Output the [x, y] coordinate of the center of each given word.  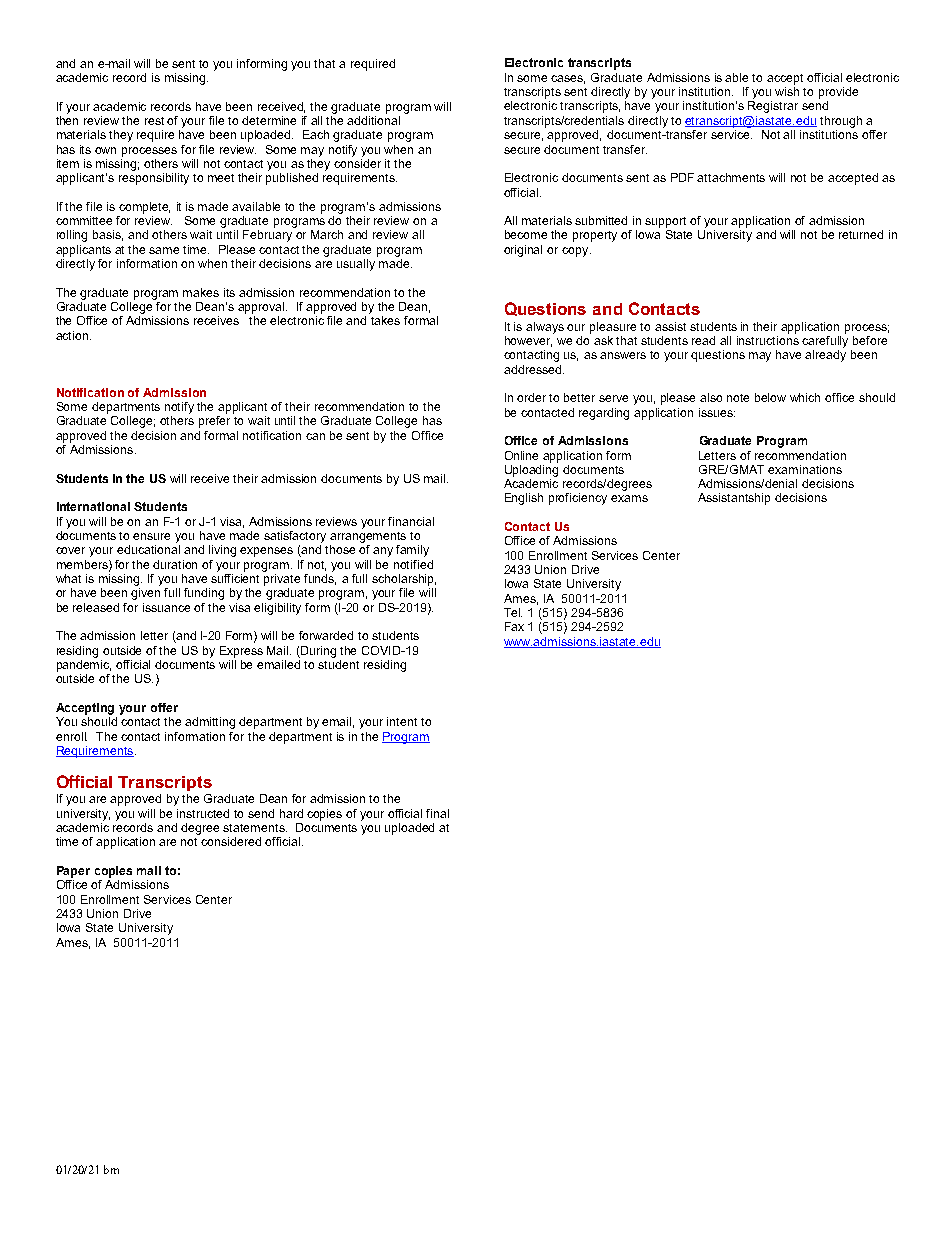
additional [373, 119]
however [528, 341]
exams [629, 498]
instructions [768, 340]
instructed [203, 813]
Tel [513, 612]
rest [154, 121]
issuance [166, 607]
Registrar [773, 107]
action [73, 335]
